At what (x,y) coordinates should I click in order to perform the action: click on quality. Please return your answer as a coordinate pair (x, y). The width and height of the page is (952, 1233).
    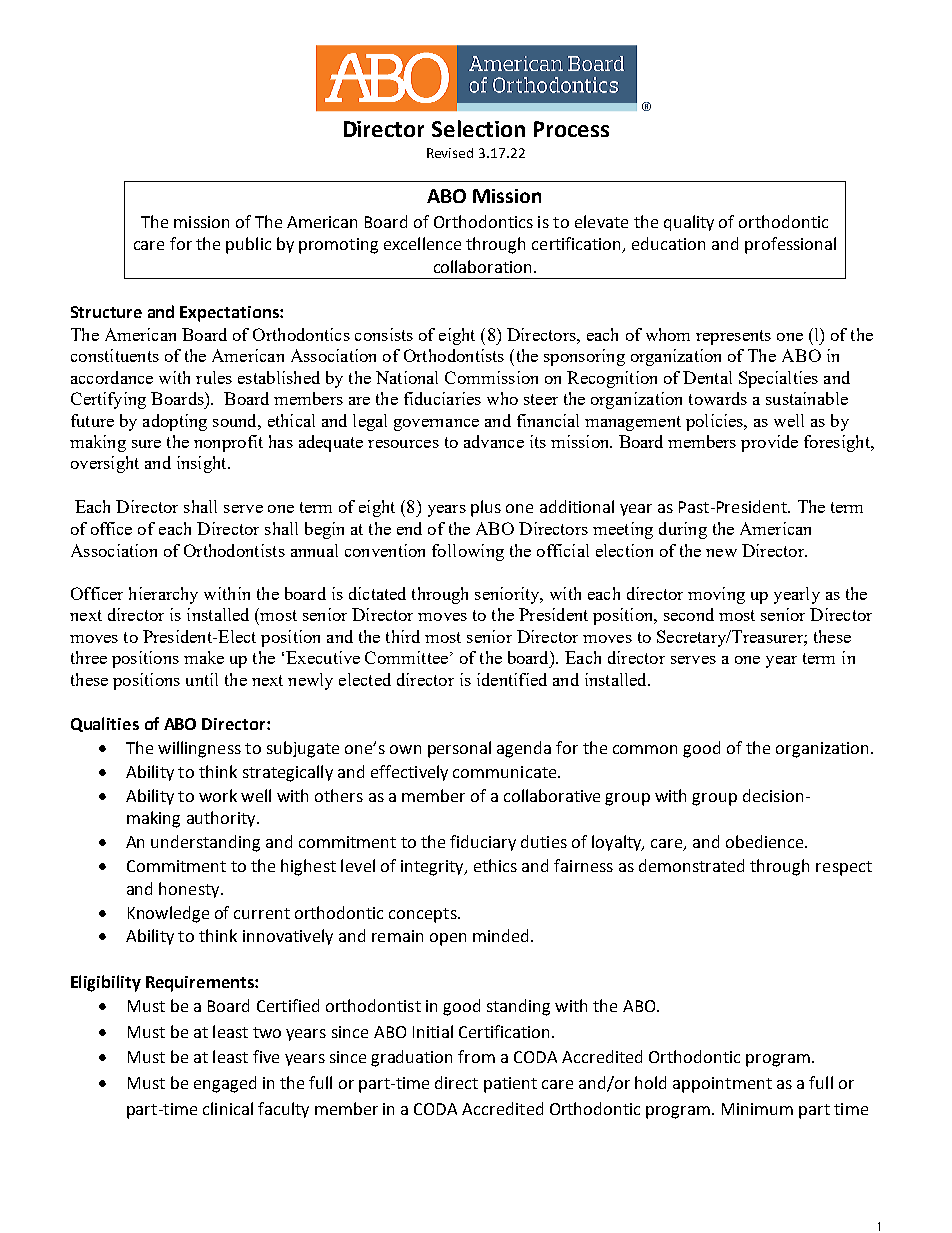
    Looking at the image, I should click on (689, 223).
